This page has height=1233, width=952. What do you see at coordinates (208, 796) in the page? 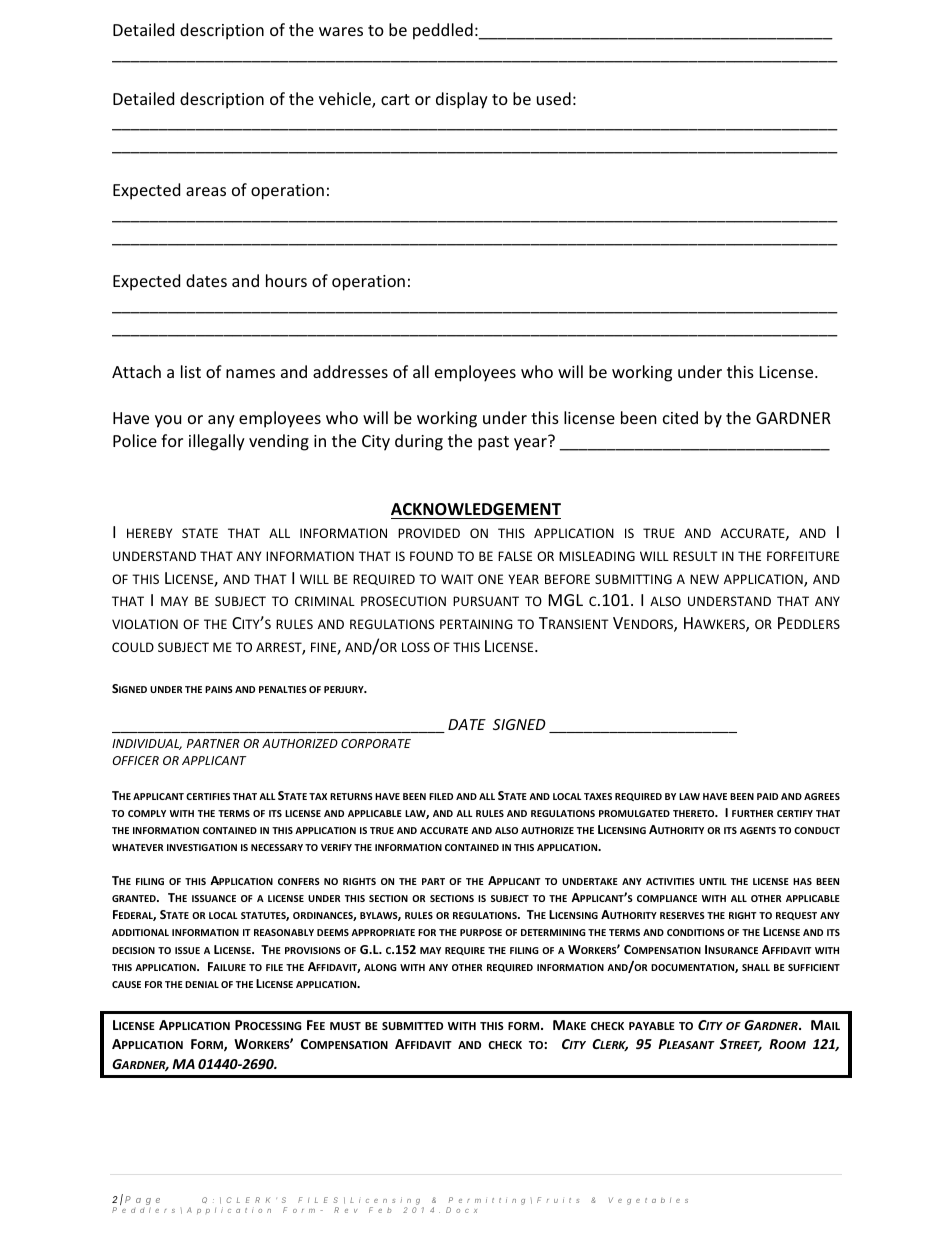
I see `CERTIFIES` at bounding box center [208, 796].
